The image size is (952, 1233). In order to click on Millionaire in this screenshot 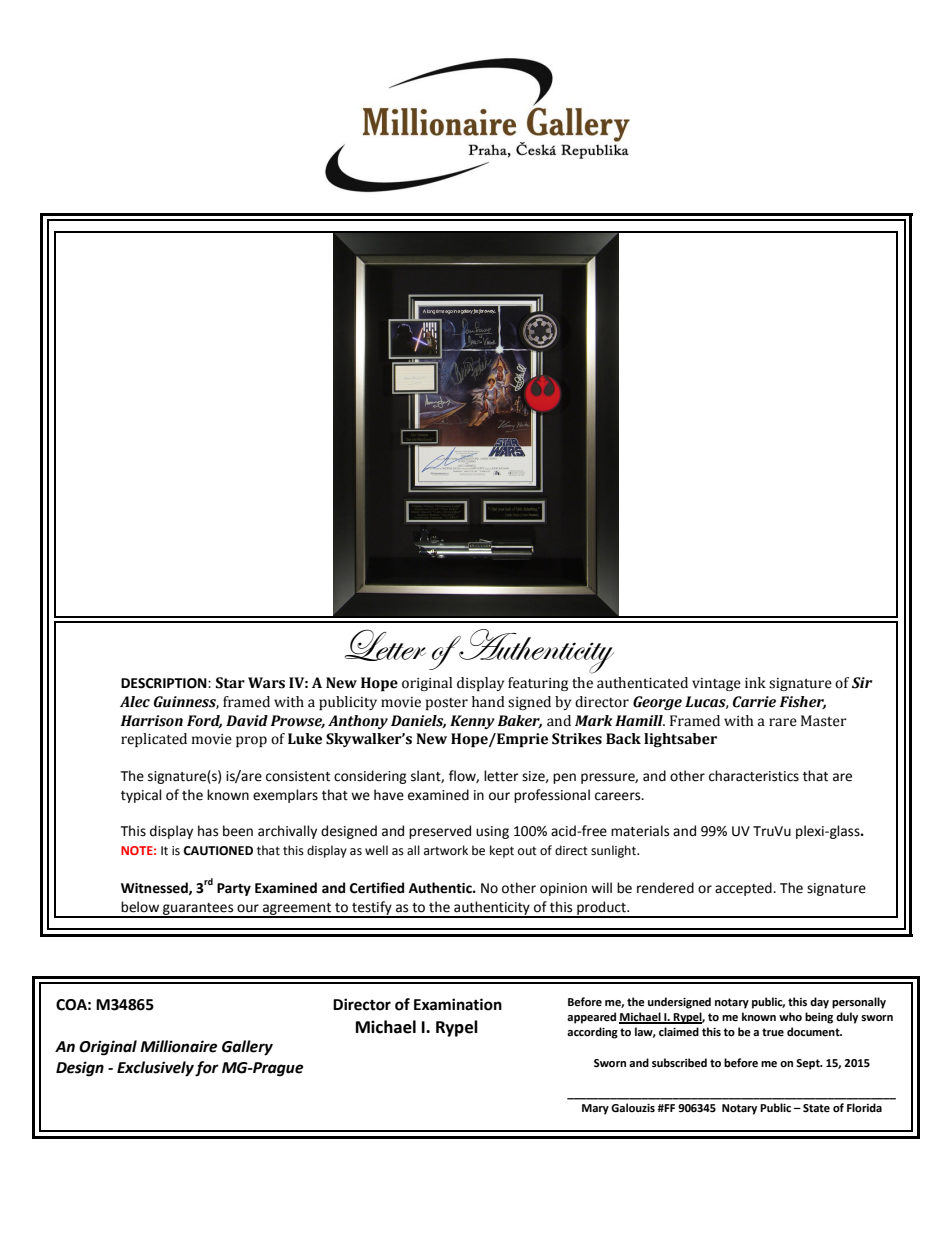, I will do `click(179, 1046)`.
